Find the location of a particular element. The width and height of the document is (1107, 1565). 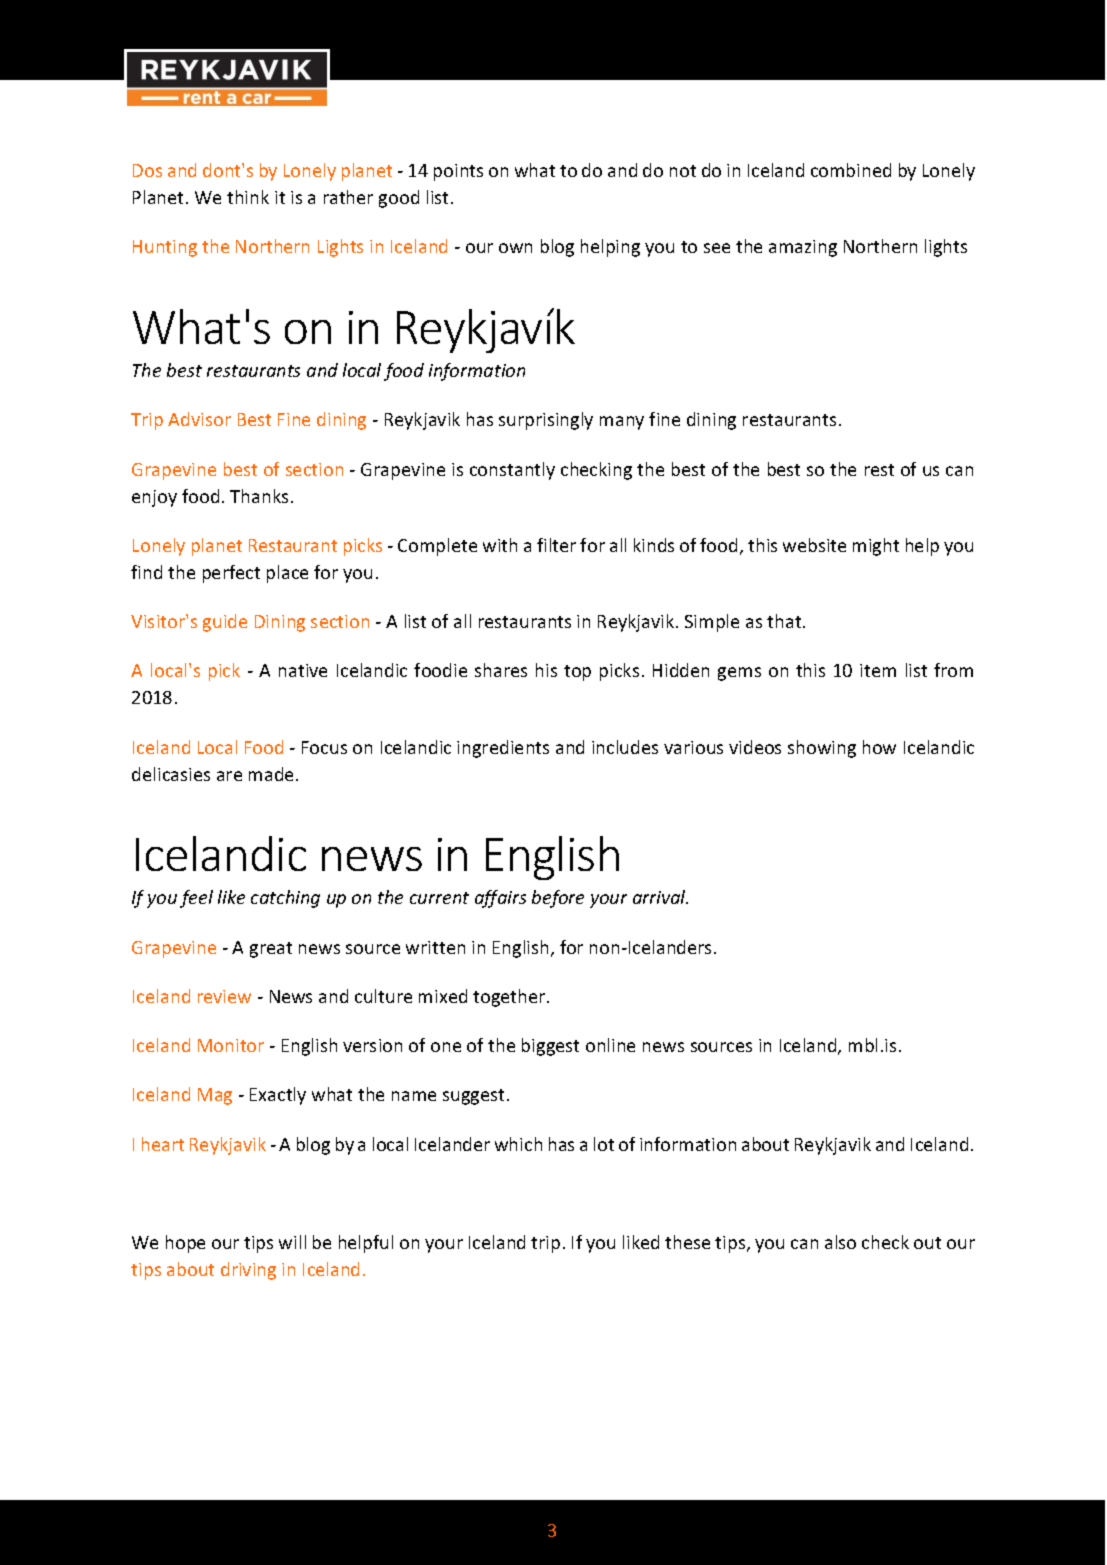

combined is located at coordinates (851, 170).
